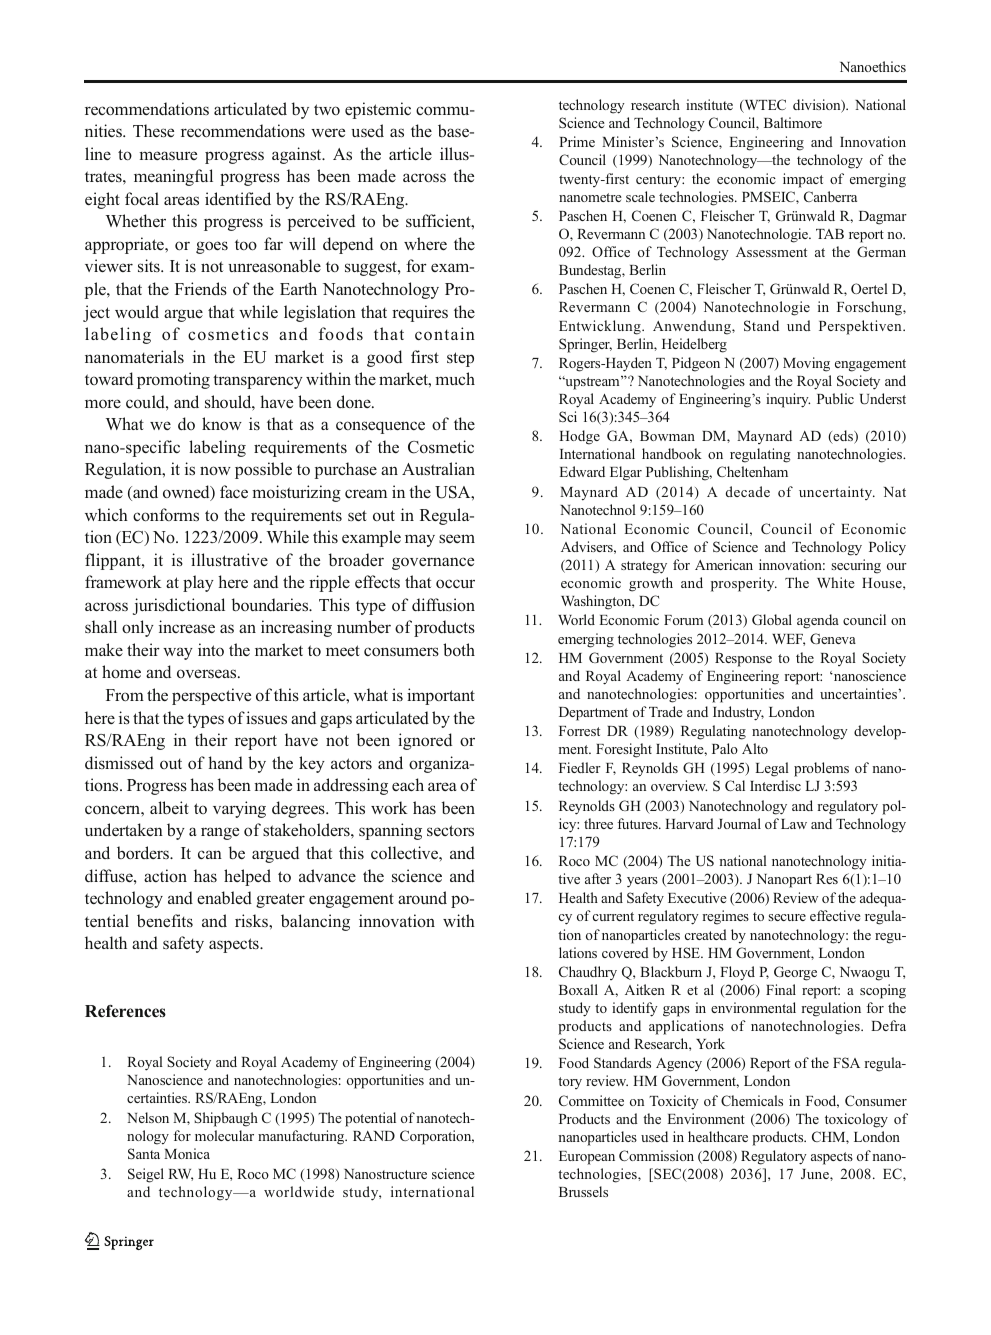 This document has height=1335, width=991. What do you see at coordinates (211, 649) in the document?
I see `into` at bounding box center [211, 649].
